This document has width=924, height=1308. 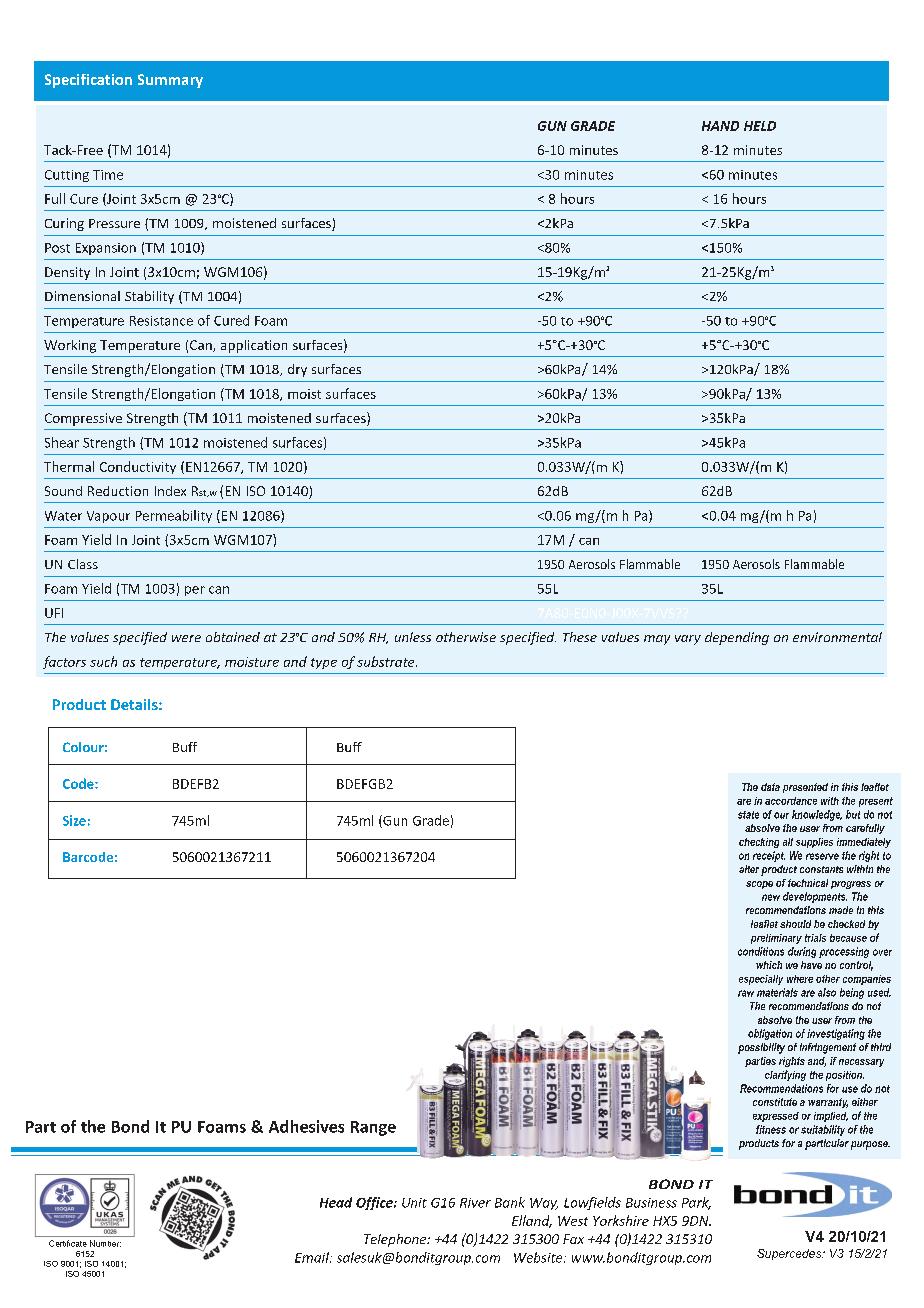 I want to click on Summary, so click(x=170, y=81).
